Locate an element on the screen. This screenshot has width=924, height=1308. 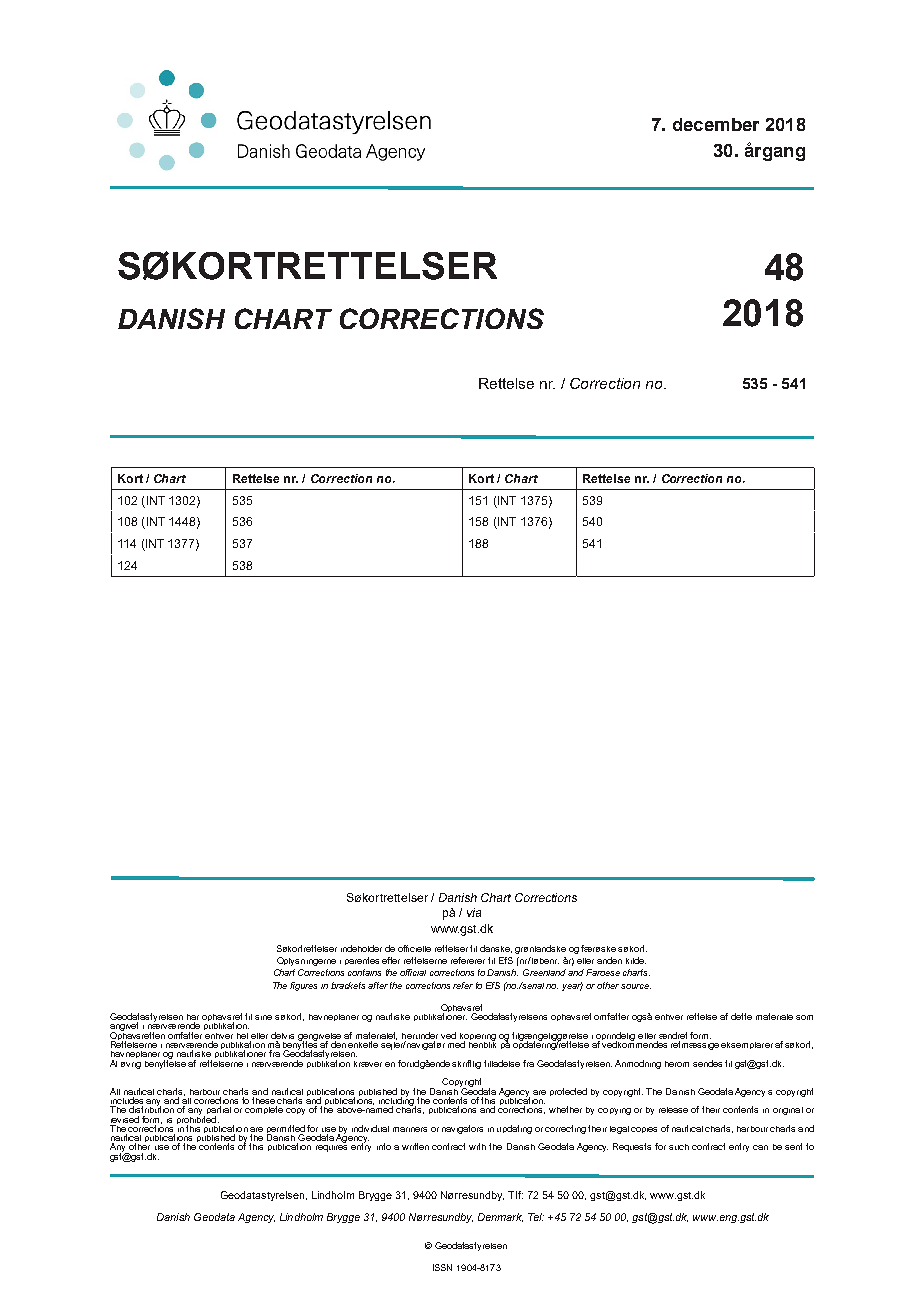
december is located at coordinates (716, 124).
